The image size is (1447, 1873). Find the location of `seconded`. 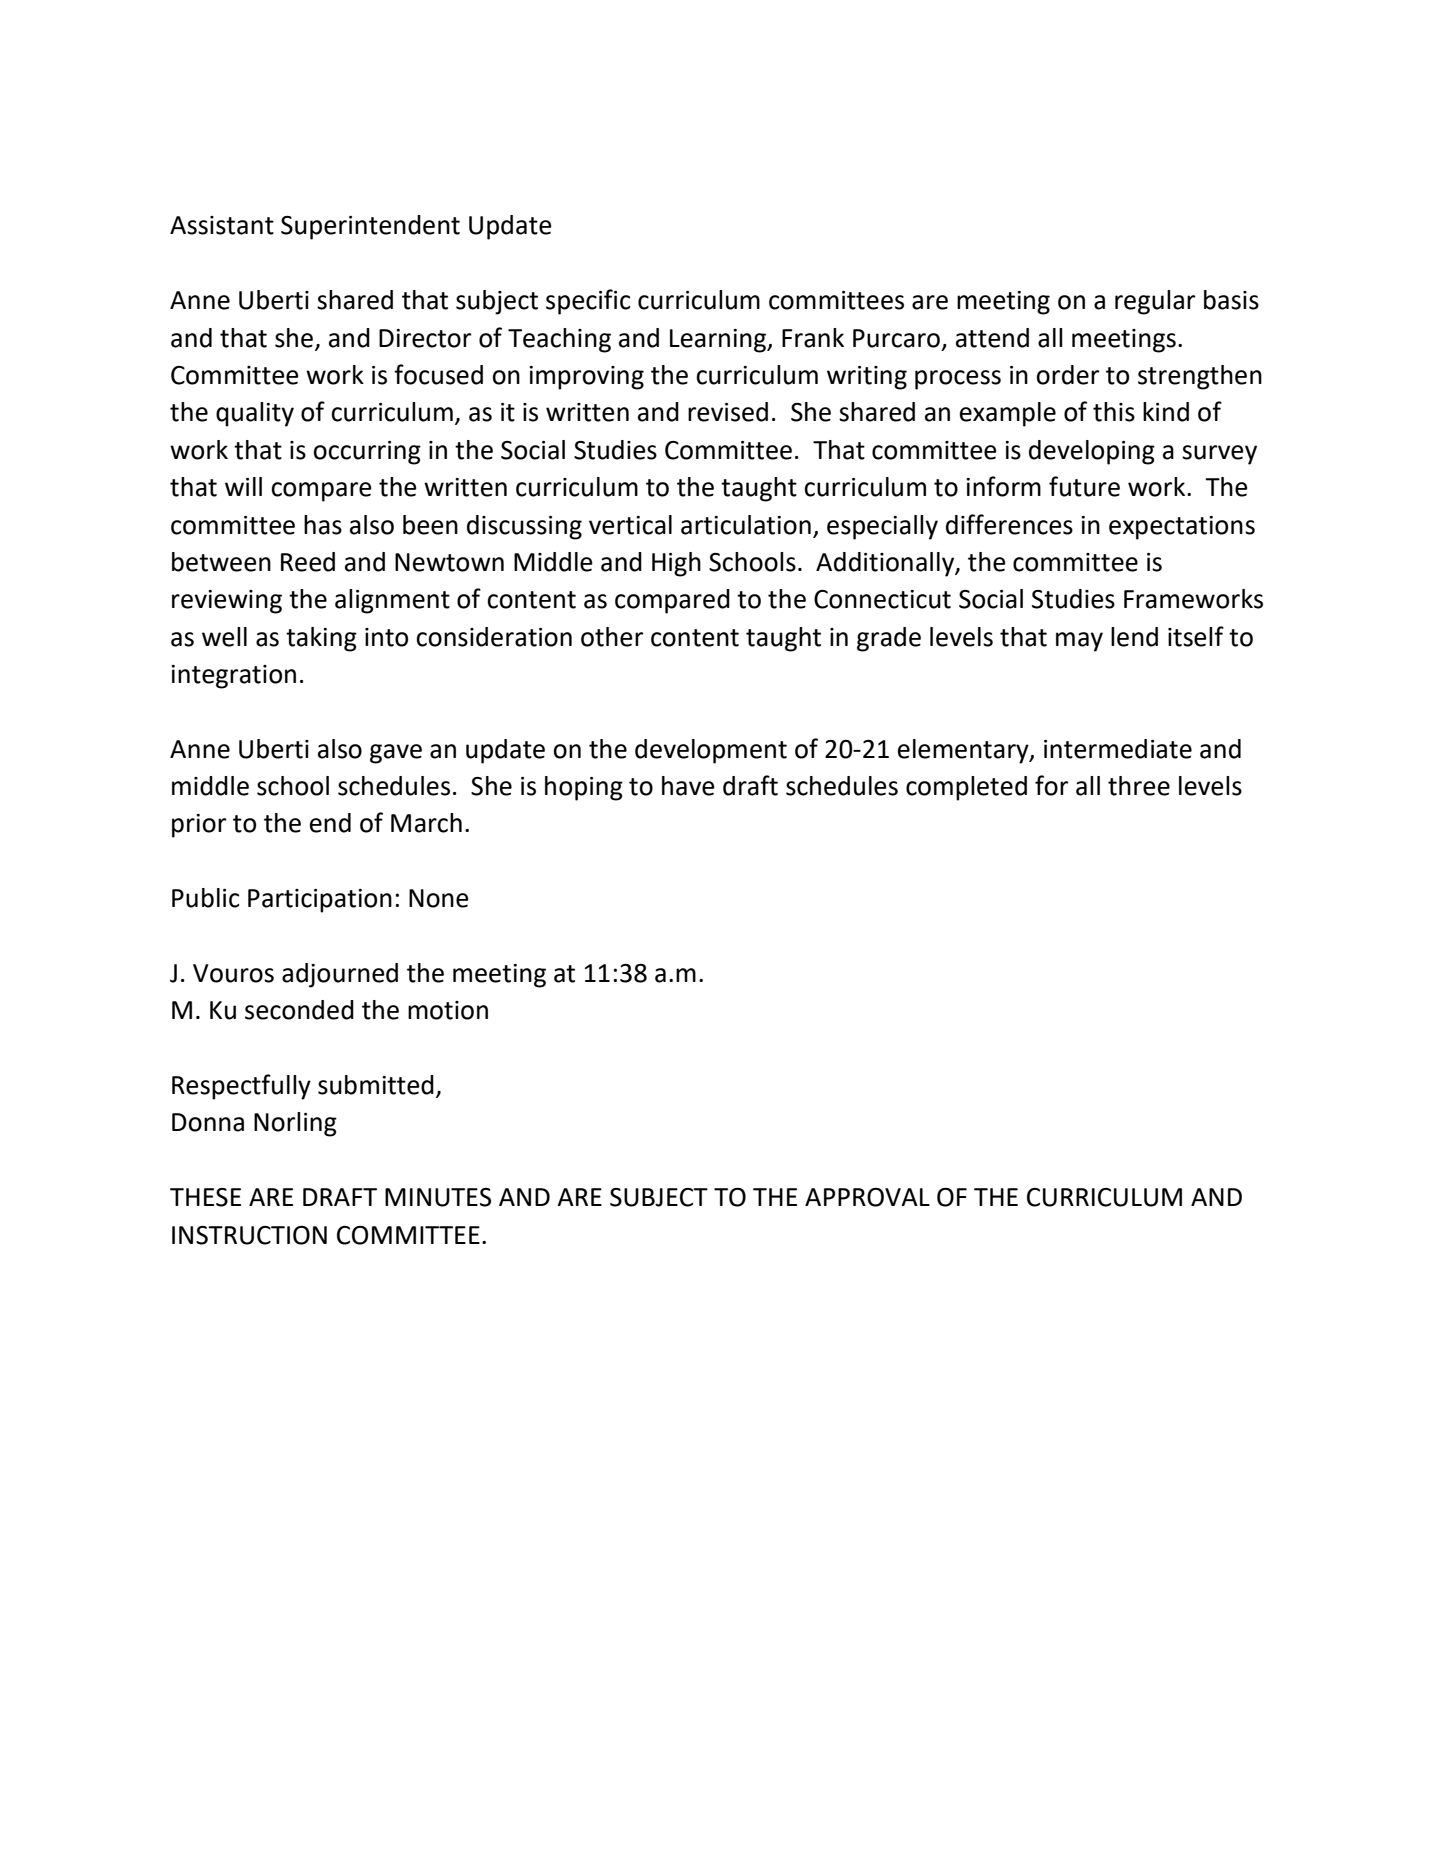

seconded is located at coordinates (299, 1010).
